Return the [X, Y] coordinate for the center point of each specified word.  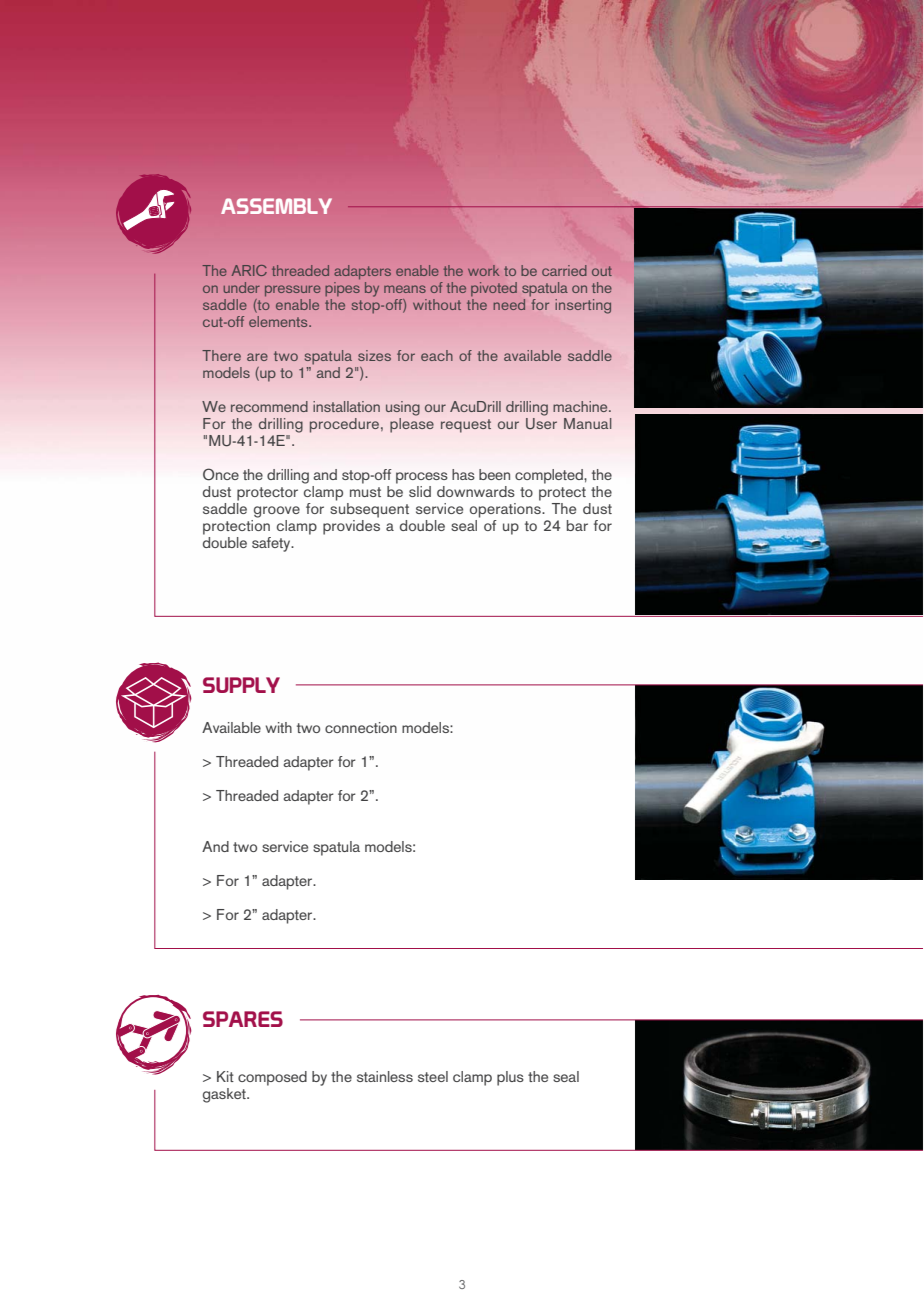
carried [564, 270]
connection [361, 727]
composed [272, 1078]
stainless [385, 1076]
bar [577, 525]
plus [510, 1078]
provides [351, 526]
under [242, 287]
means [405, 289]
